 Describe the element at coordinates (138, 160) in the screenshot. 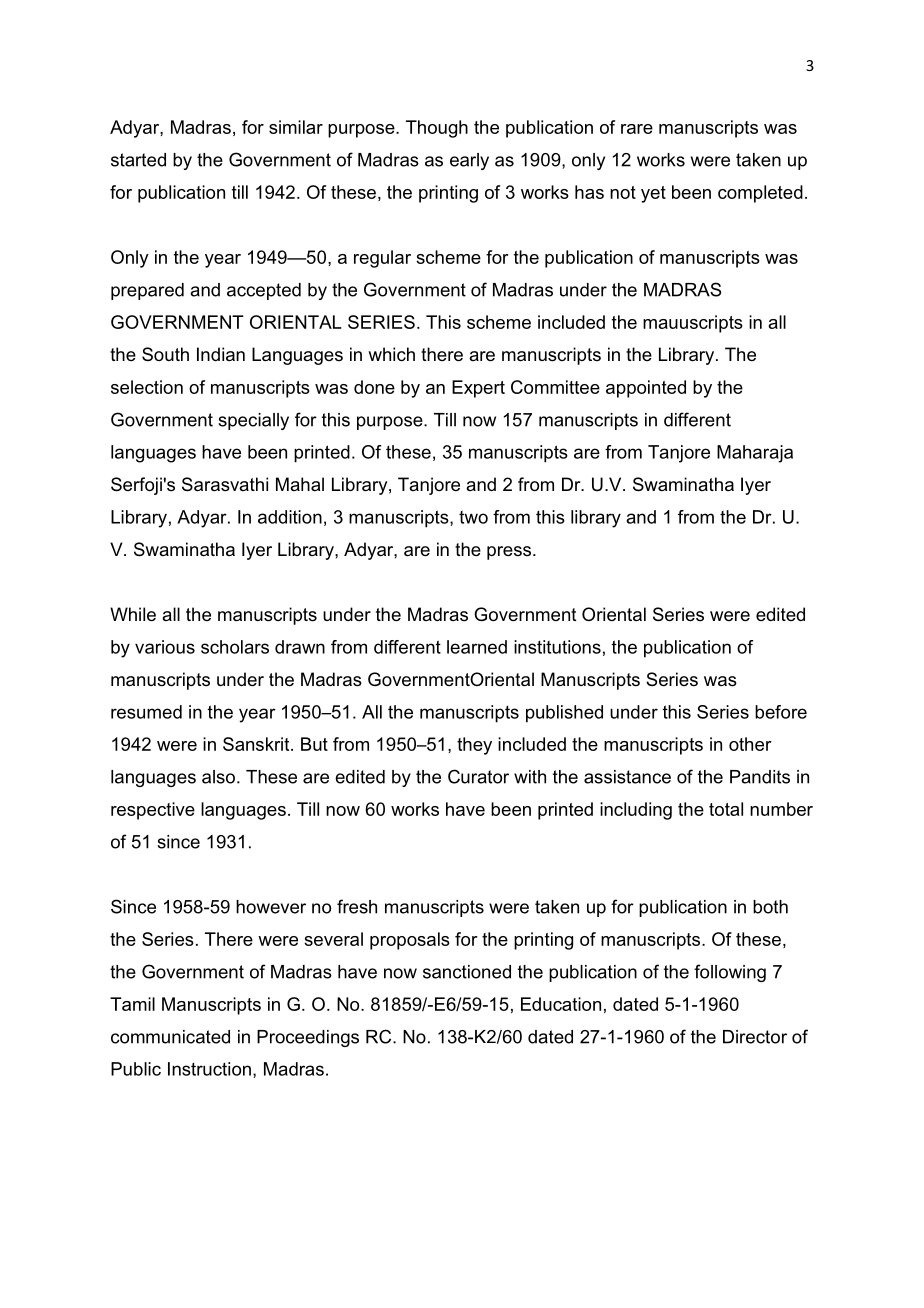

I see `started` at that location.
